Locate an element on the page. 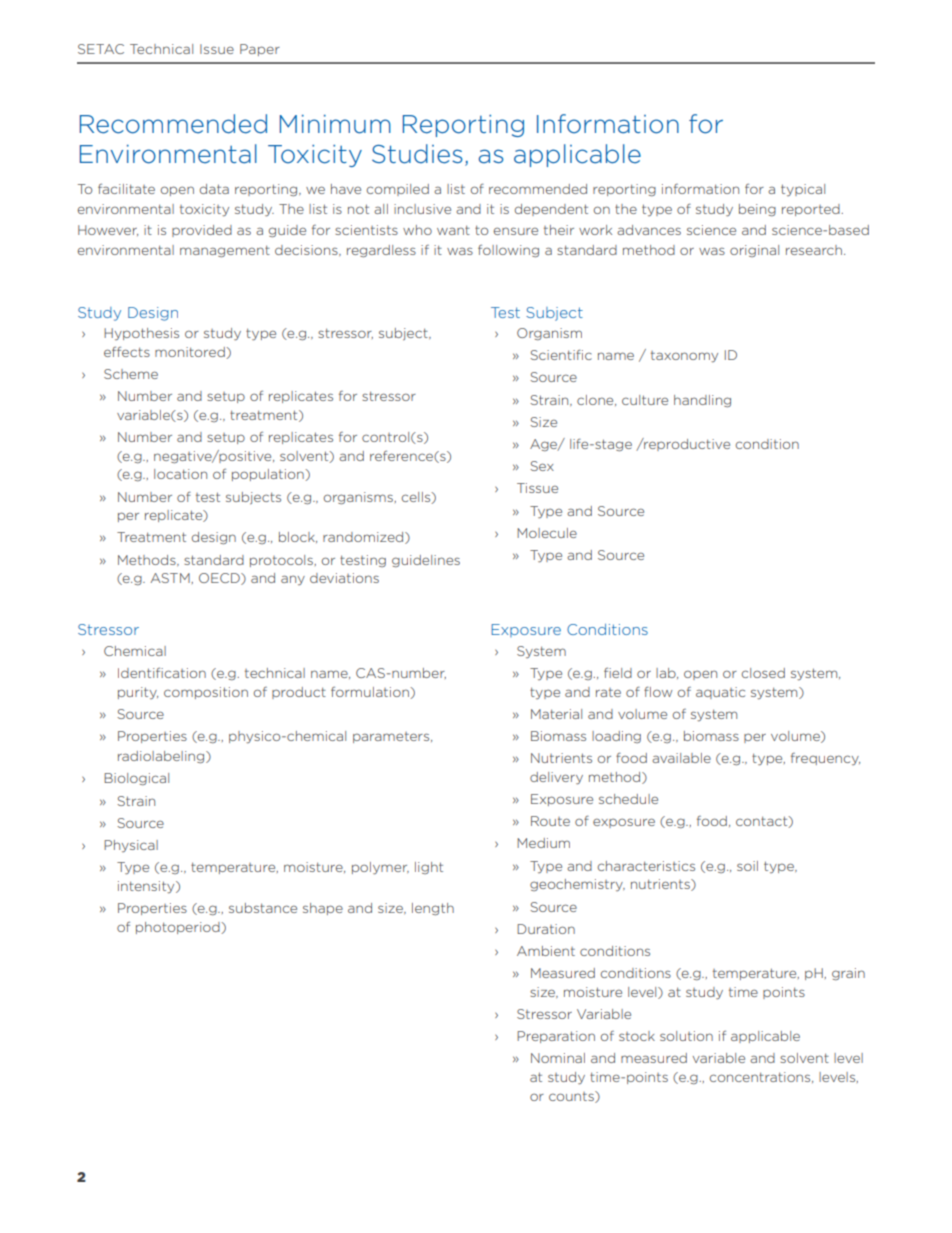  typical is located at coordinates (803, 190).
